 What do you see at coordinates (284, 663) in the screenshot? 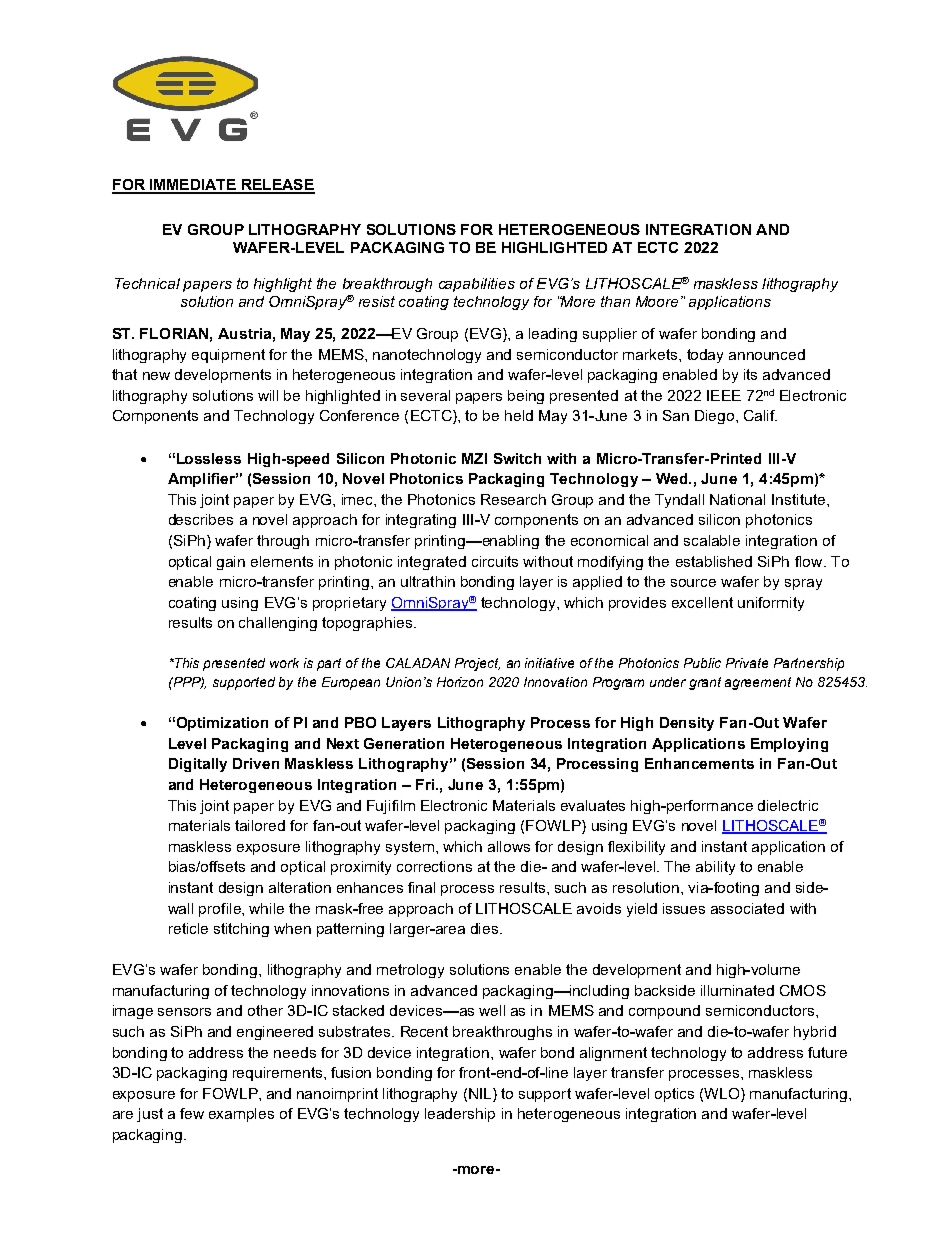
I see `work` at bounding box center [284, 663].
